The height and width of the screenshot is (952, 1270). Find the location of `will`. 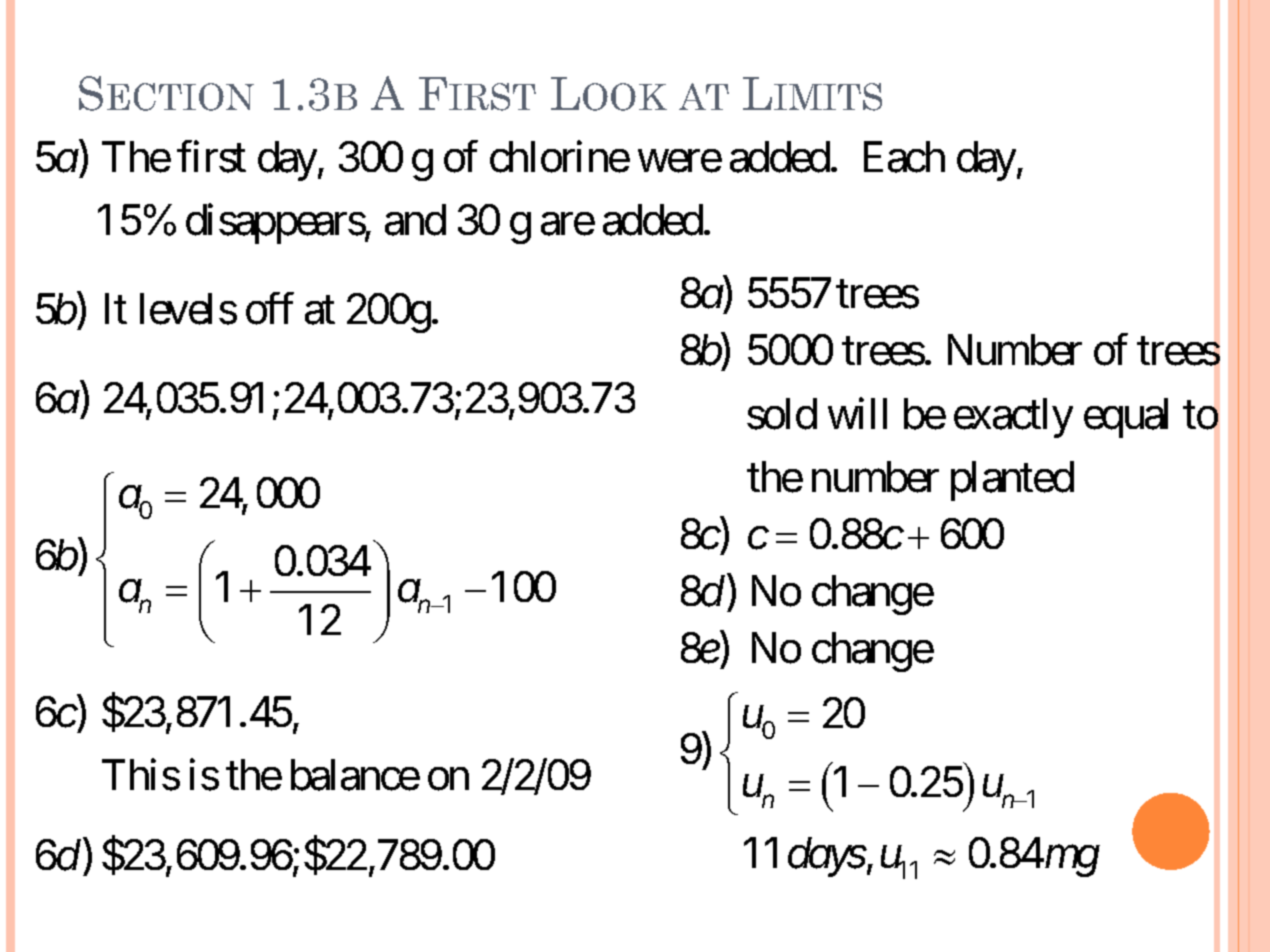

will is located at coordinates (857, 413).
